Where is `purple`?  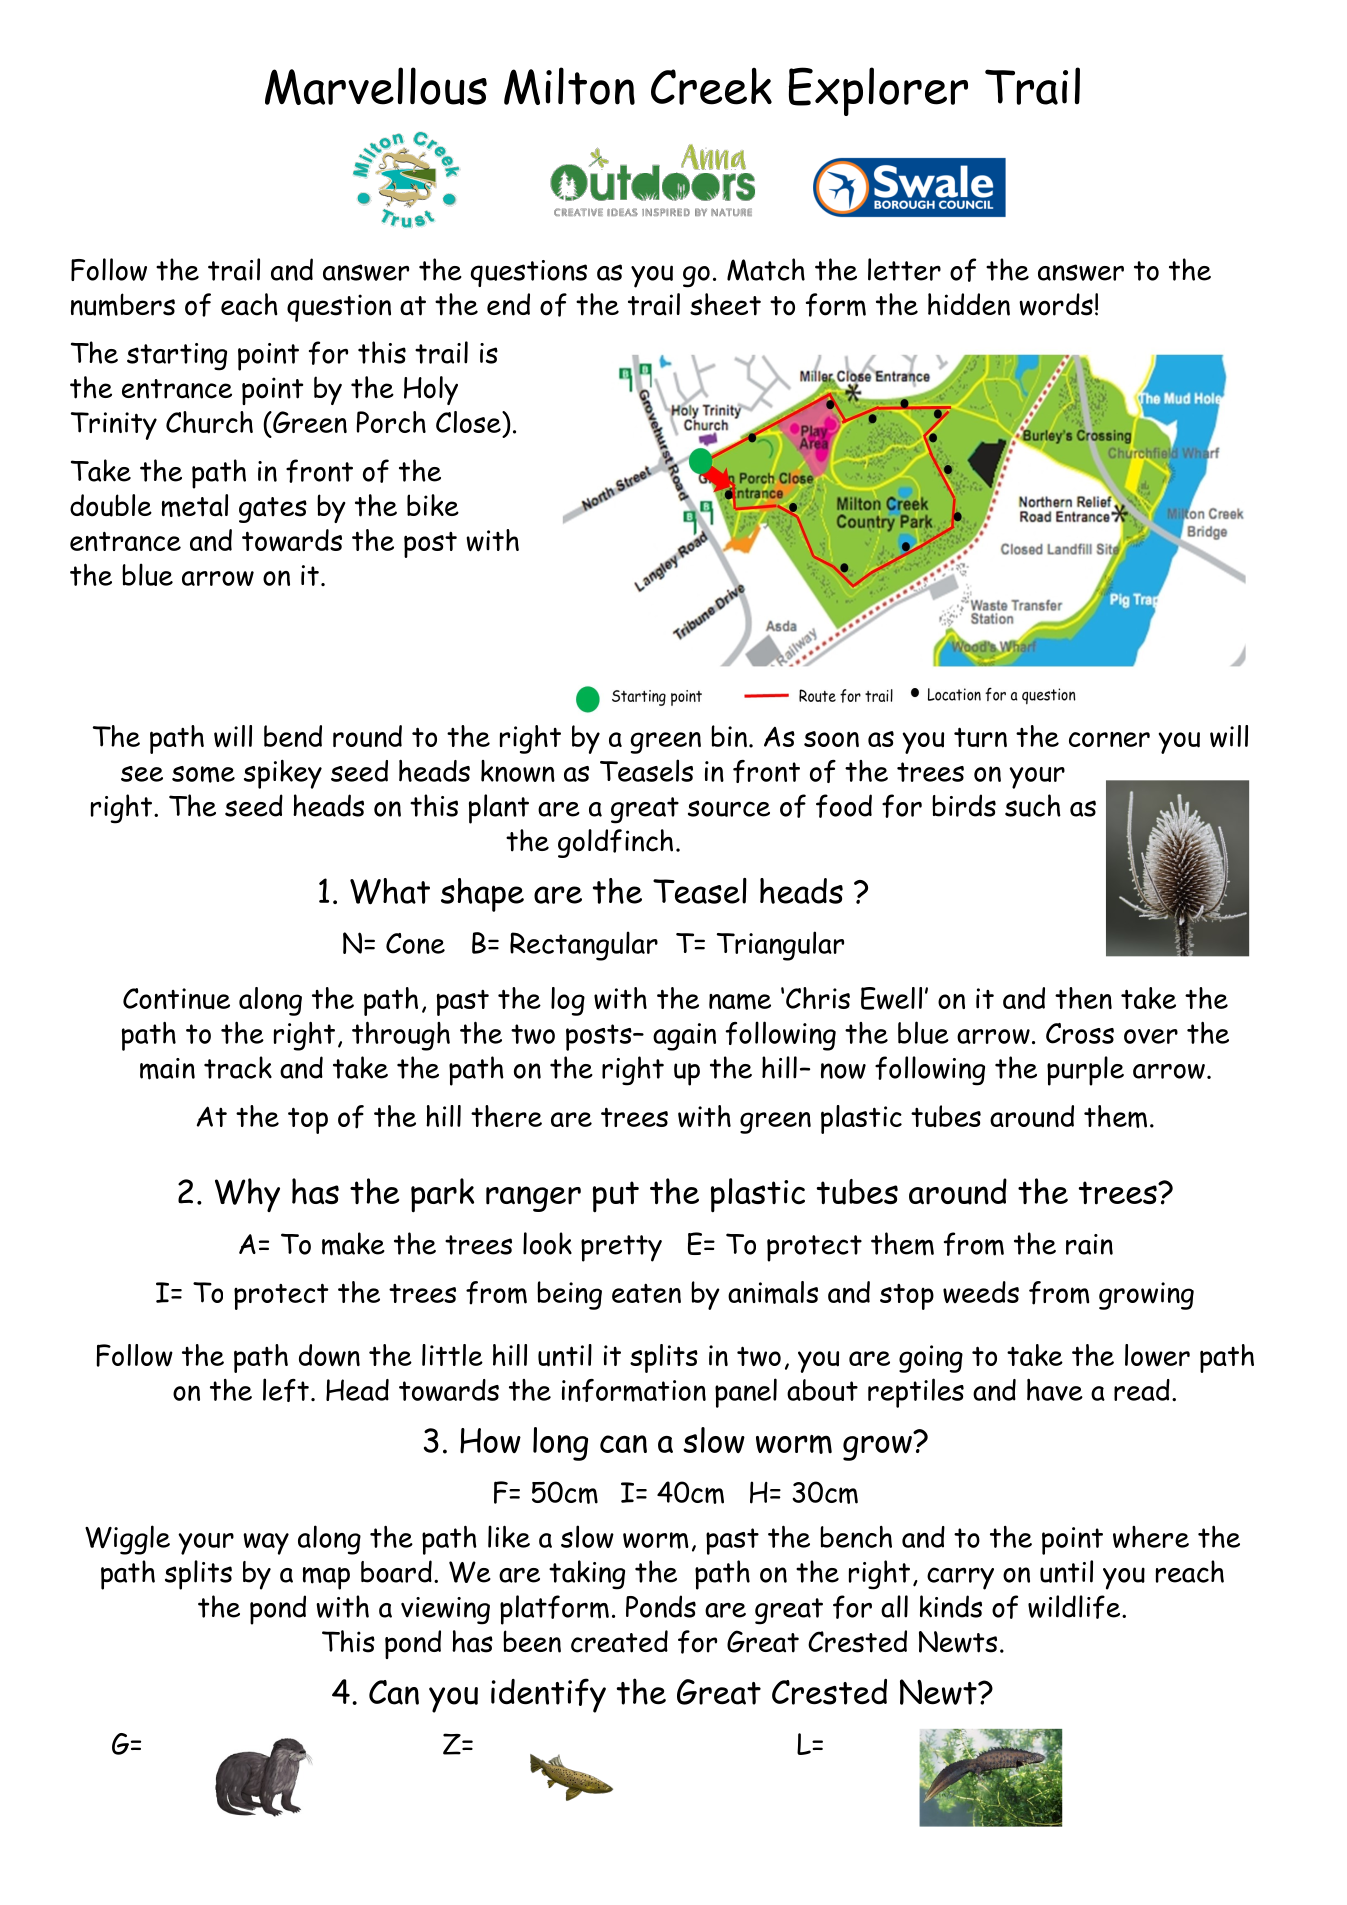
purple is located at coordinates (1085, 1071).
